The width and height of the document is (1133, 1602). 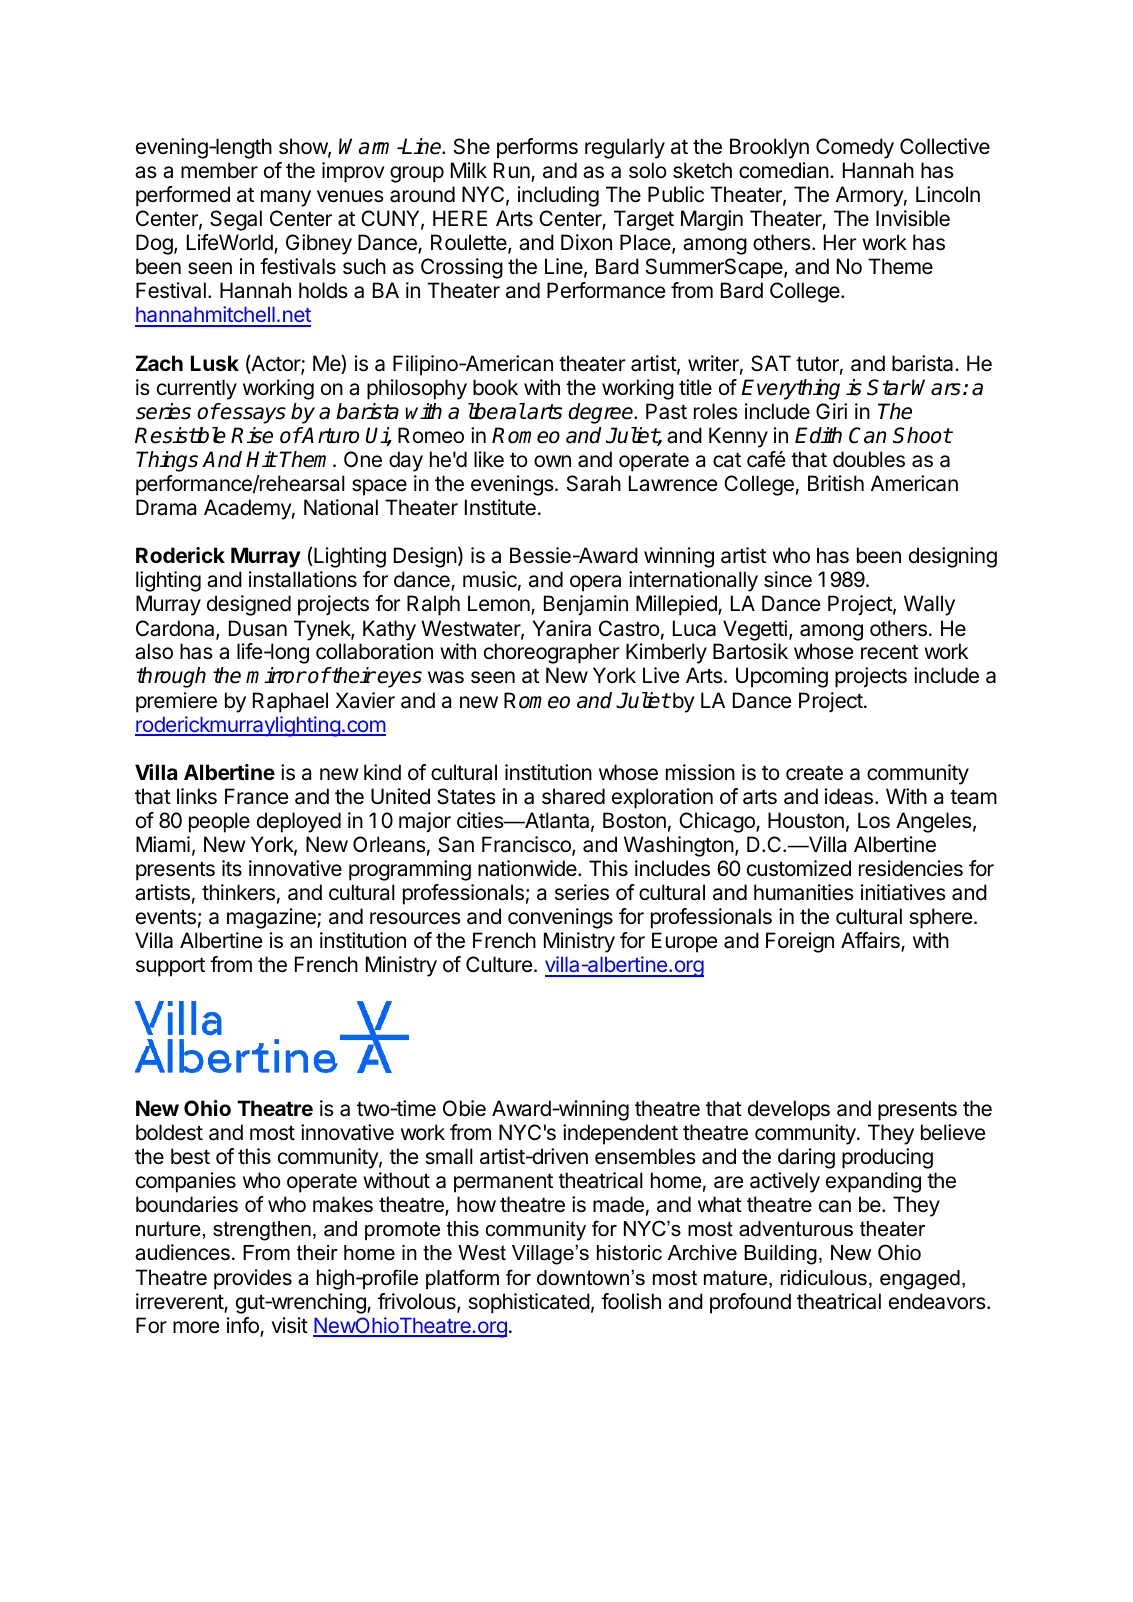 I want to click on including, so click(x=558, y=196).
